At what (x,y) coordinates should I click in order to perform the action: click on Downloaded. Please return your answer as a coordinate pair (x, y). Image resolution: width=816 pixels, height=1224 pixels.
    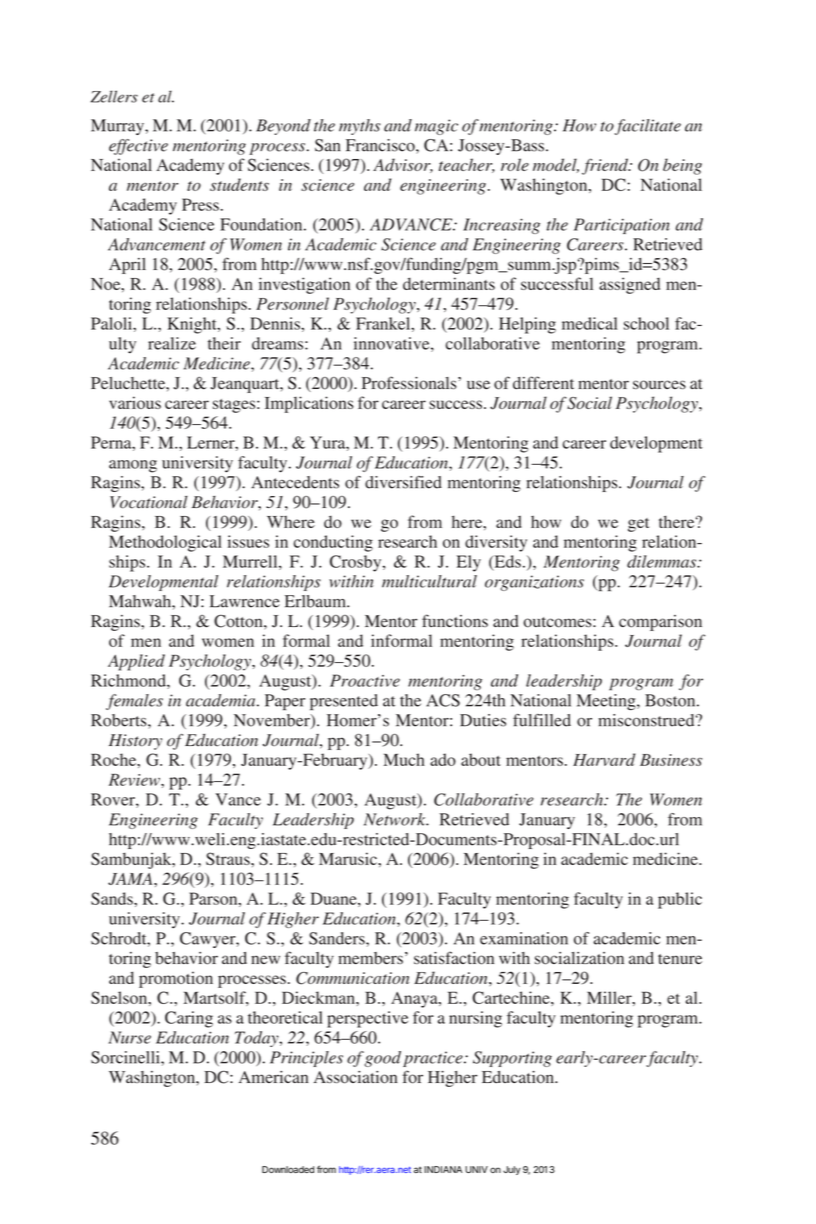
    Looking at the image, I should click on (288, 1169).
